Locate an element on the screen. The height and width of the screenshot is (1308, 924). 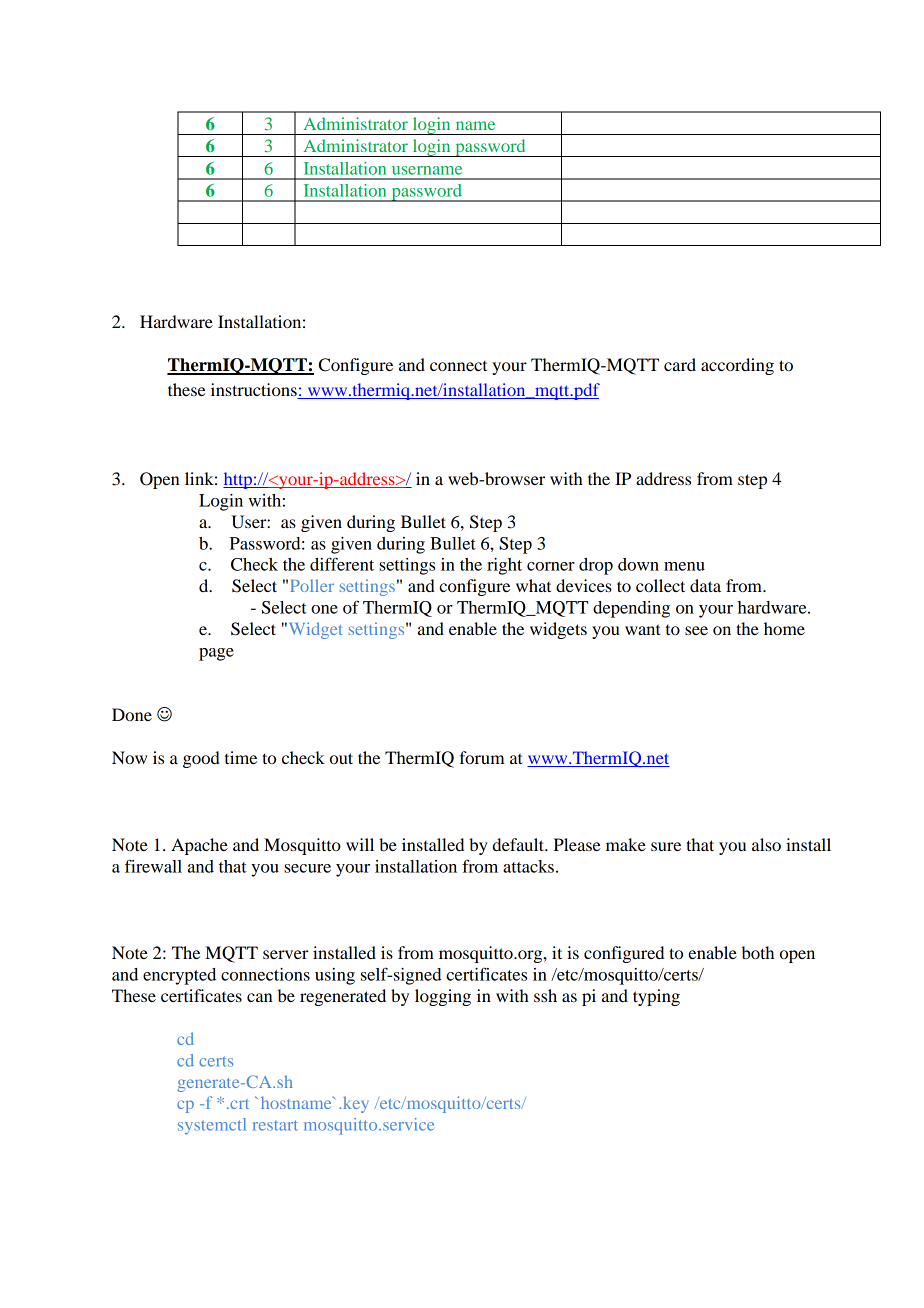
see is located at coordinates (696, 630).
